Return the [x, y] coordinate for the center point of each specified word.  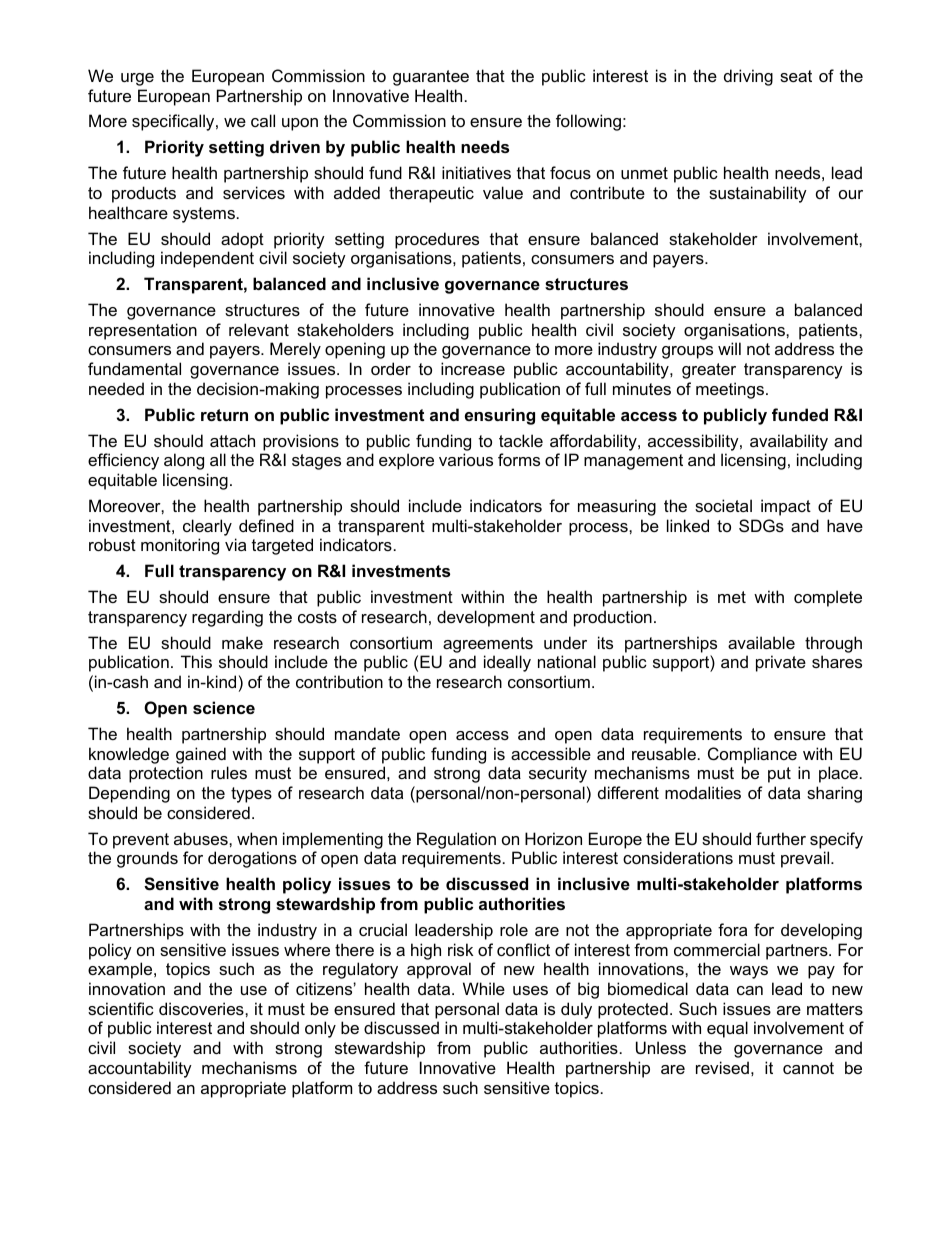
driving [748, 77]
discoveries [202, 1008]
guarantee [431, 78]
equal [727, 1029]
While [484, 988]
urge [137, 79]
